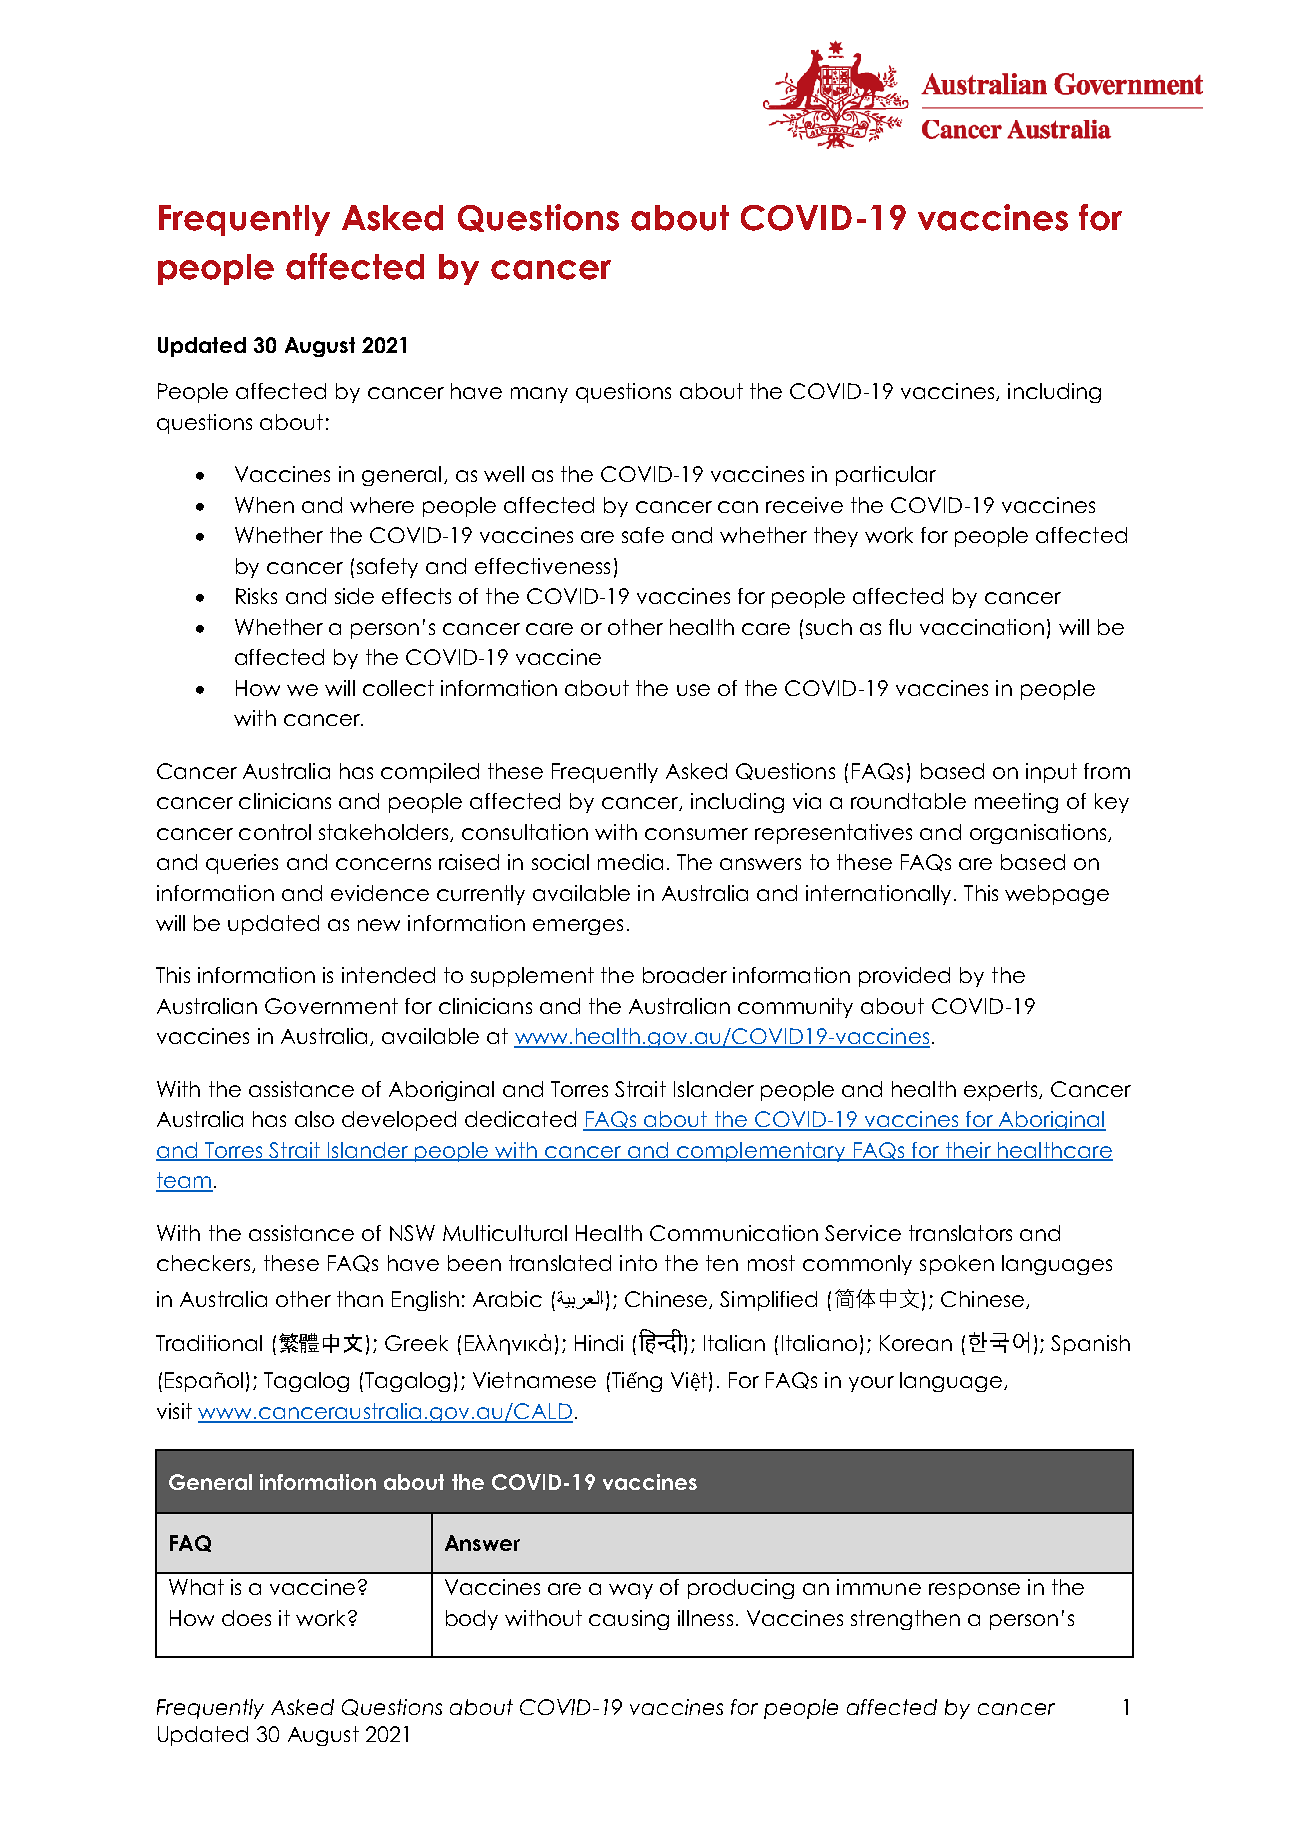 This image has width=1289, height=1823. Describe the element at coordinates (693, 690) in the image. I see `use` at that location.
